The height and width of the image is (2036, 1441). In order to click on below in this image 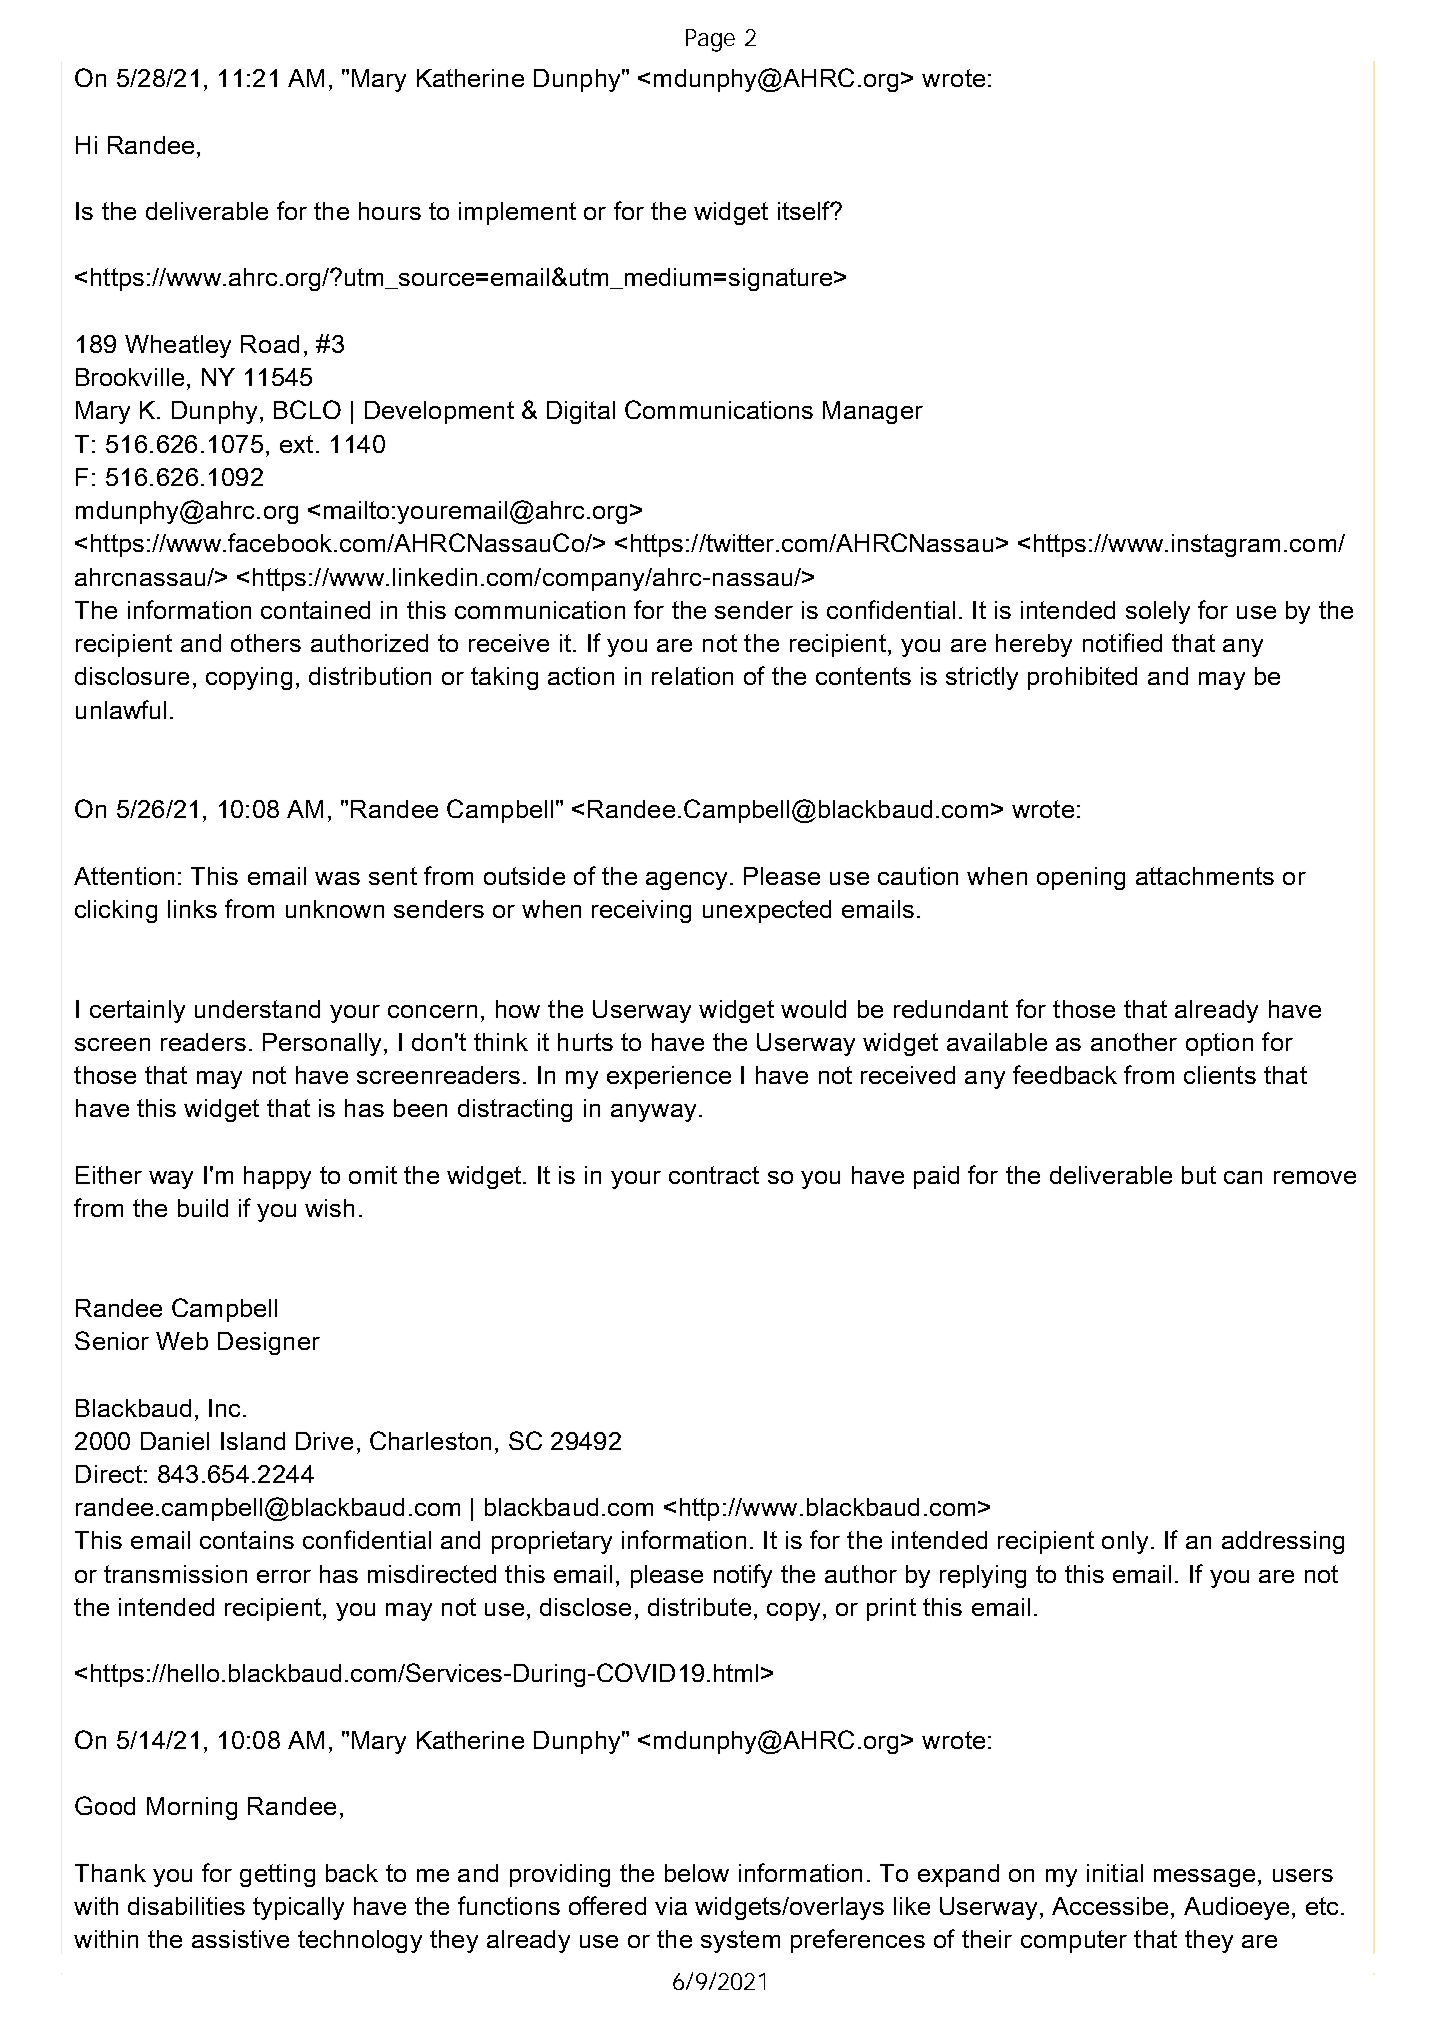, I will do `click(697, 1873)`.
